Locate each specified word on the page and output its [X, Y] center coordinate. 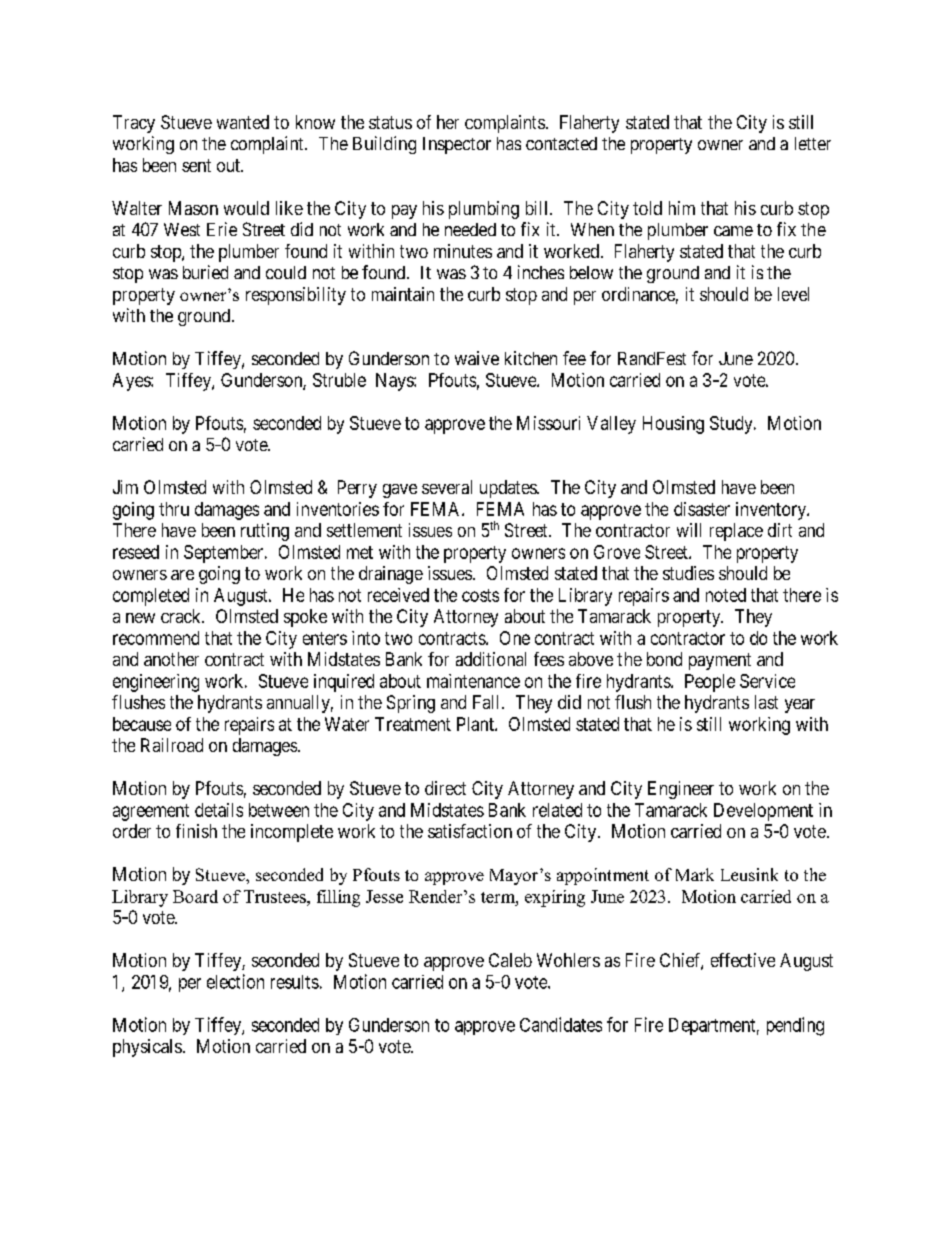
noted [726, 595]
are [182, 575]
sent [196, 165]
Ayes [132, 382]
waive [477, 358]
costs [480, 595]
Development [763, 812]
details [219, 810]
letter [813, 143]
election [235, 981]
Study [732, 425]
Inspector [457, 145]
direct [445, 788]
